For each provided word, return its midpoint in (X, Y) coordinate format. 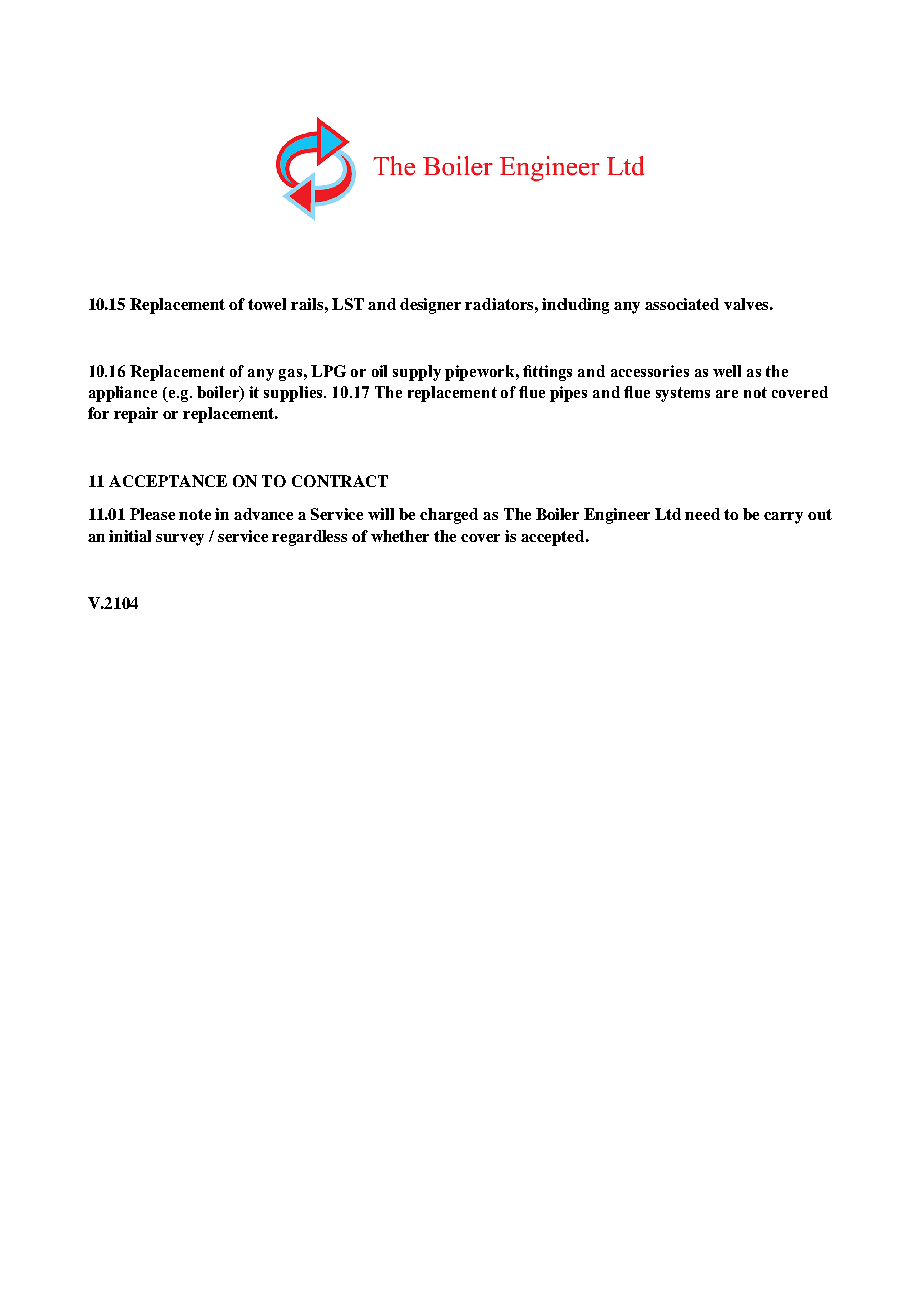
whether (400, 536)
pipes (568, 394)
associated (682, 304)
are (727, 394)
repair (136, 415)
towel (267, 304)
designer (430, 306)
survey (180, 540)
